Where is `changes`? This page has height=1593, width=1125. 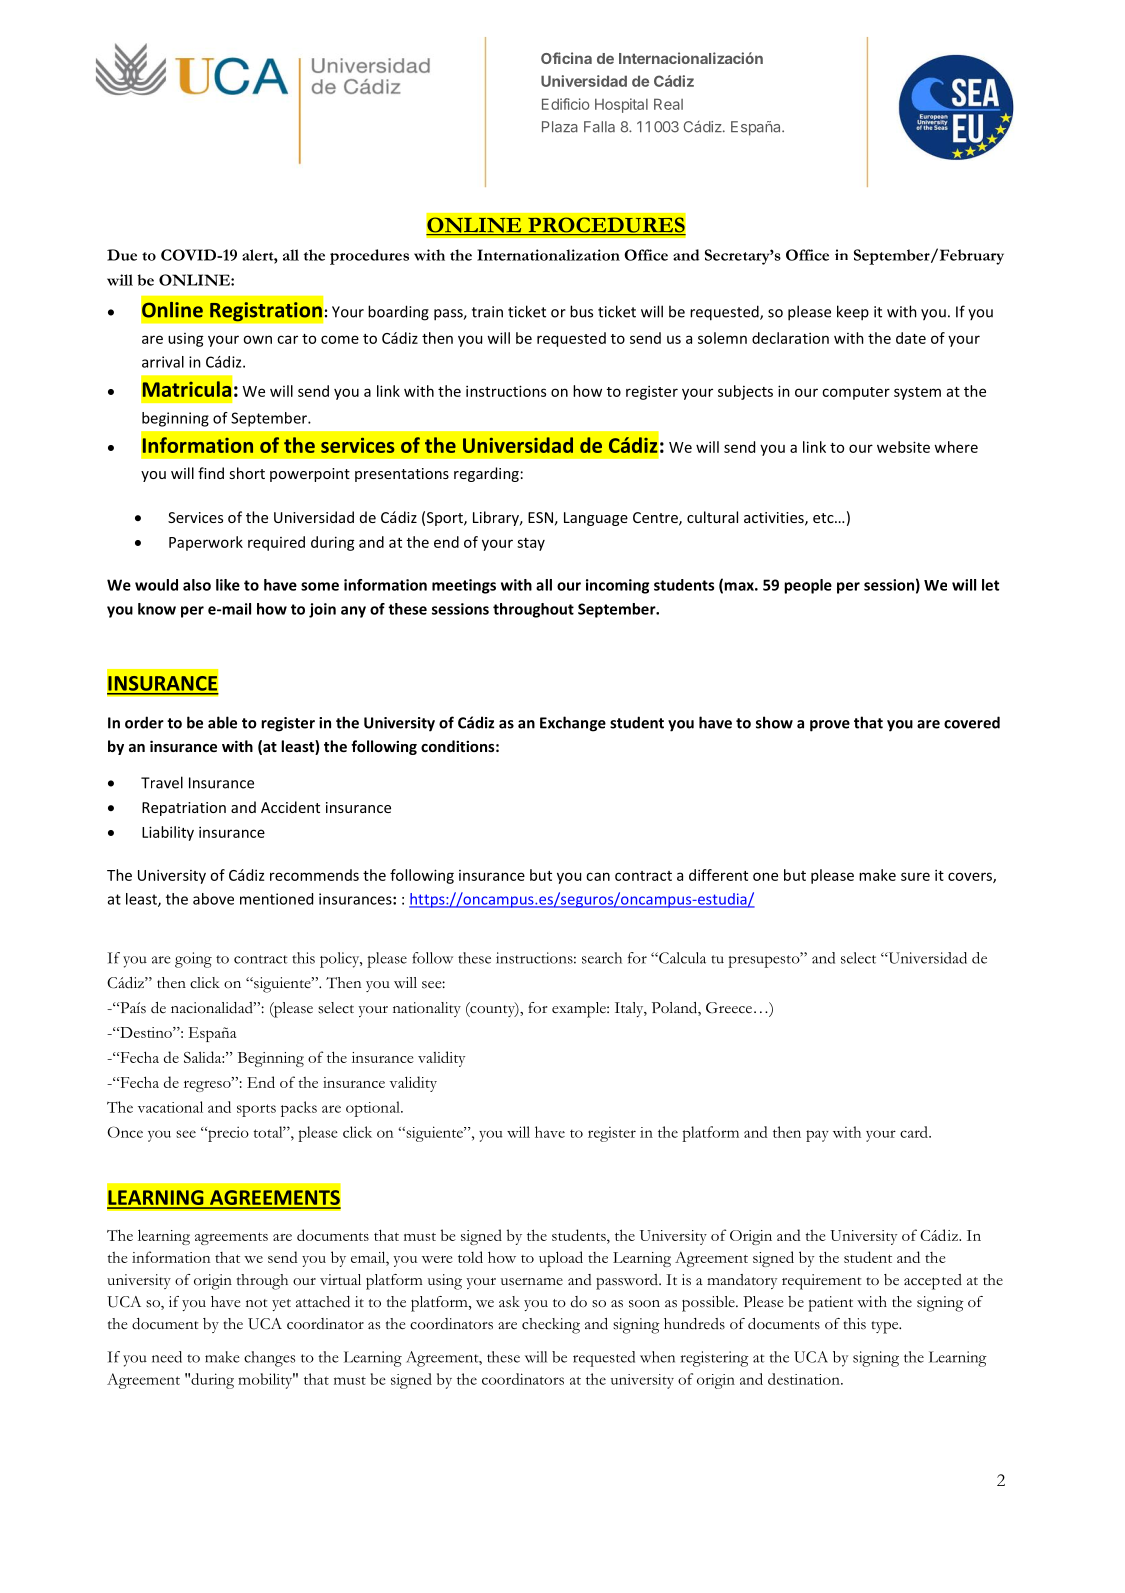
changes is located at coordinates (269, 1359).
